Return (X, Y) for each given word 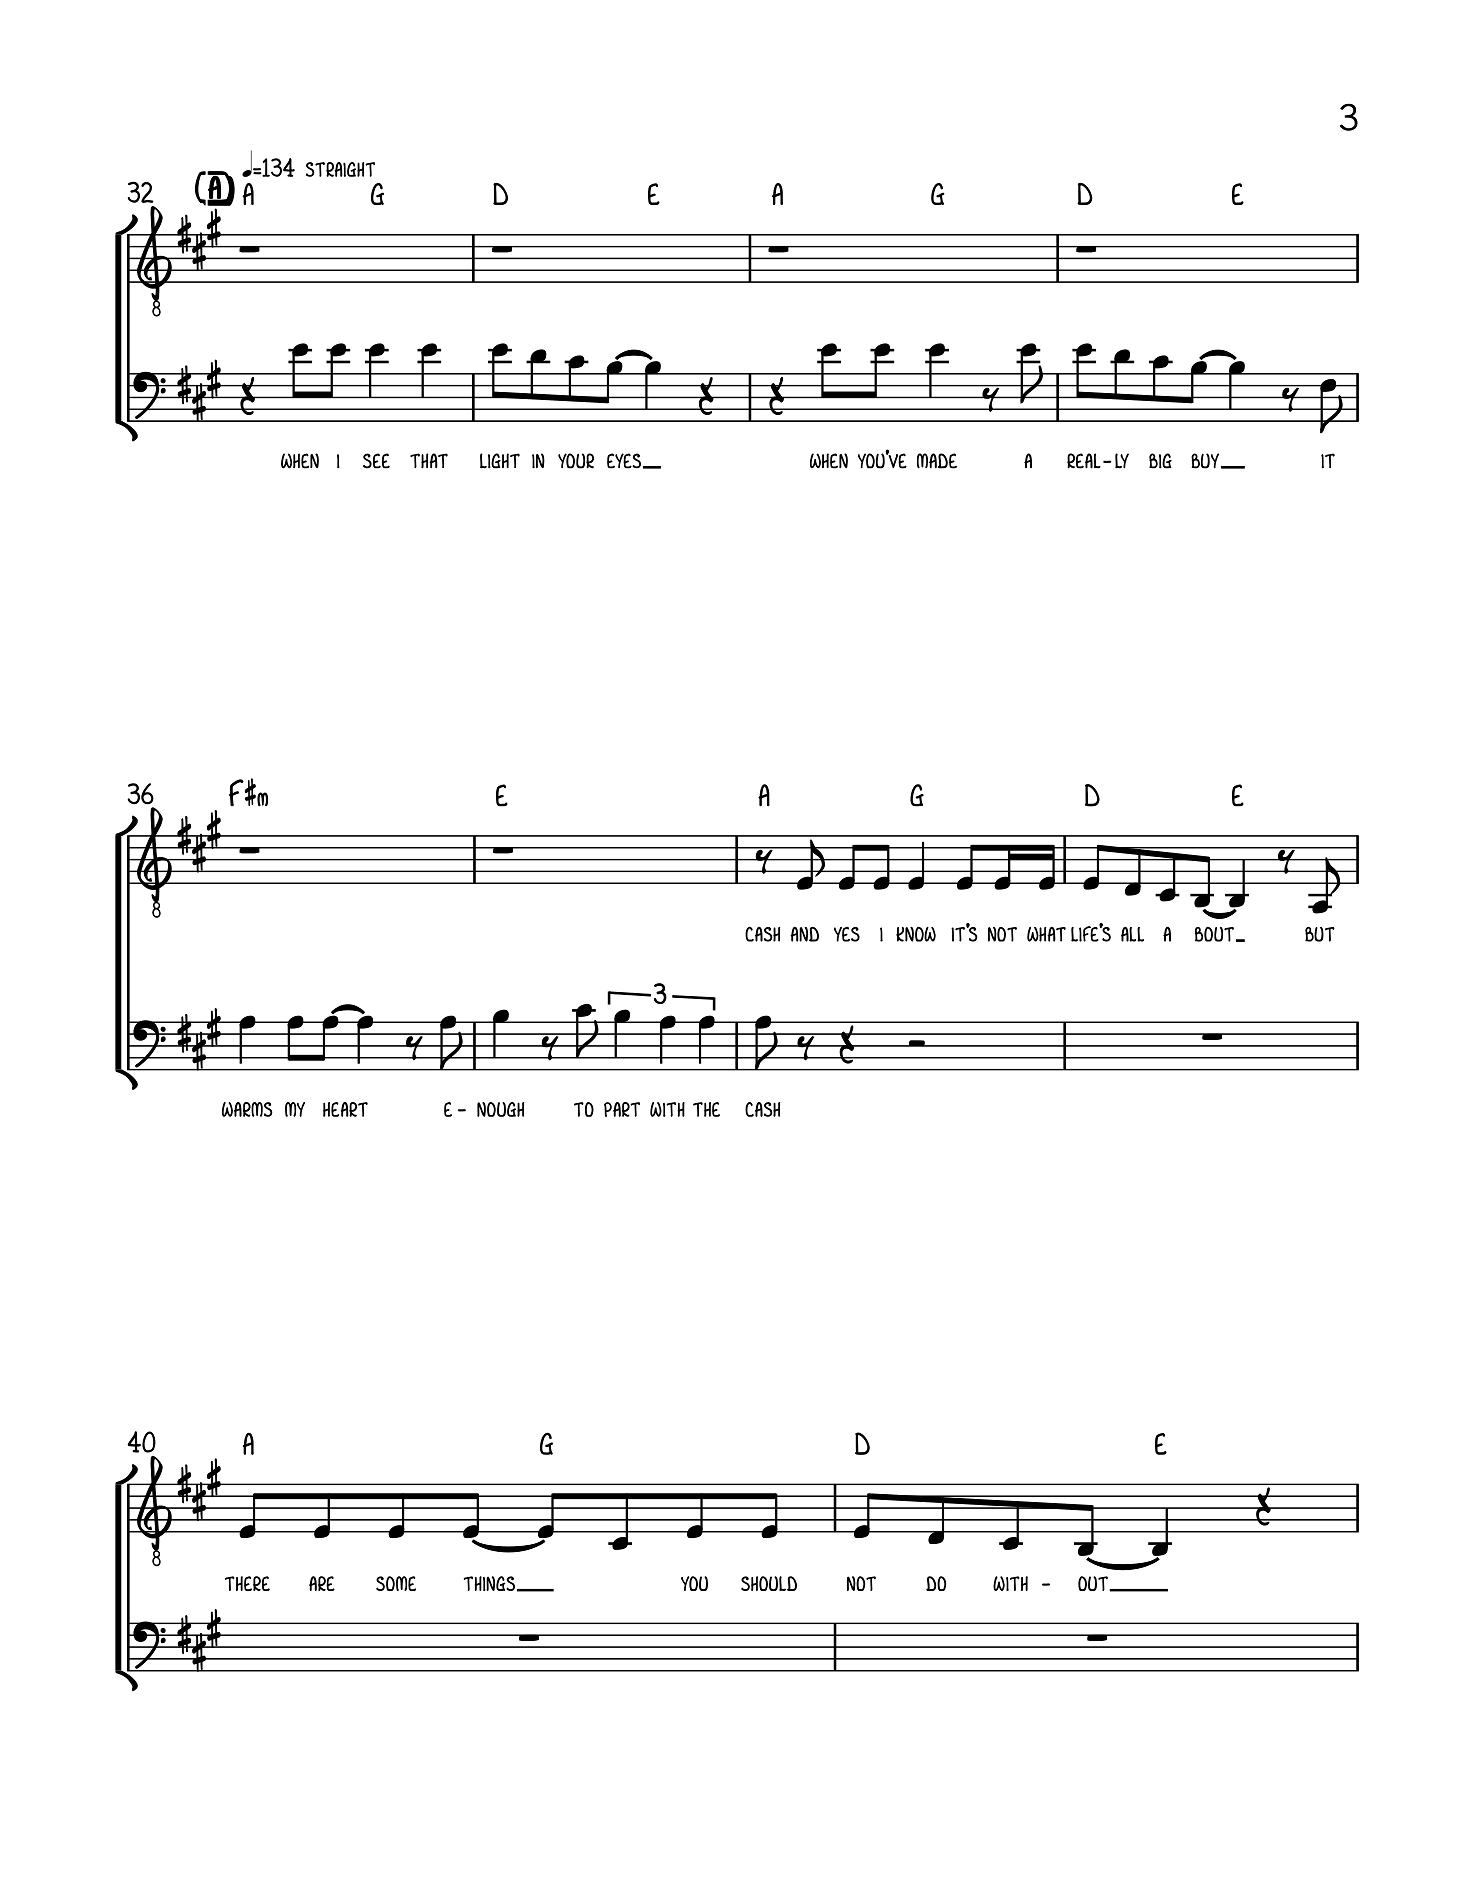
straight (340, 169)
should (769, 1583)
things (491, 1584)
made (937, 461)
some (396, 1583)
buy (1206, 461)
